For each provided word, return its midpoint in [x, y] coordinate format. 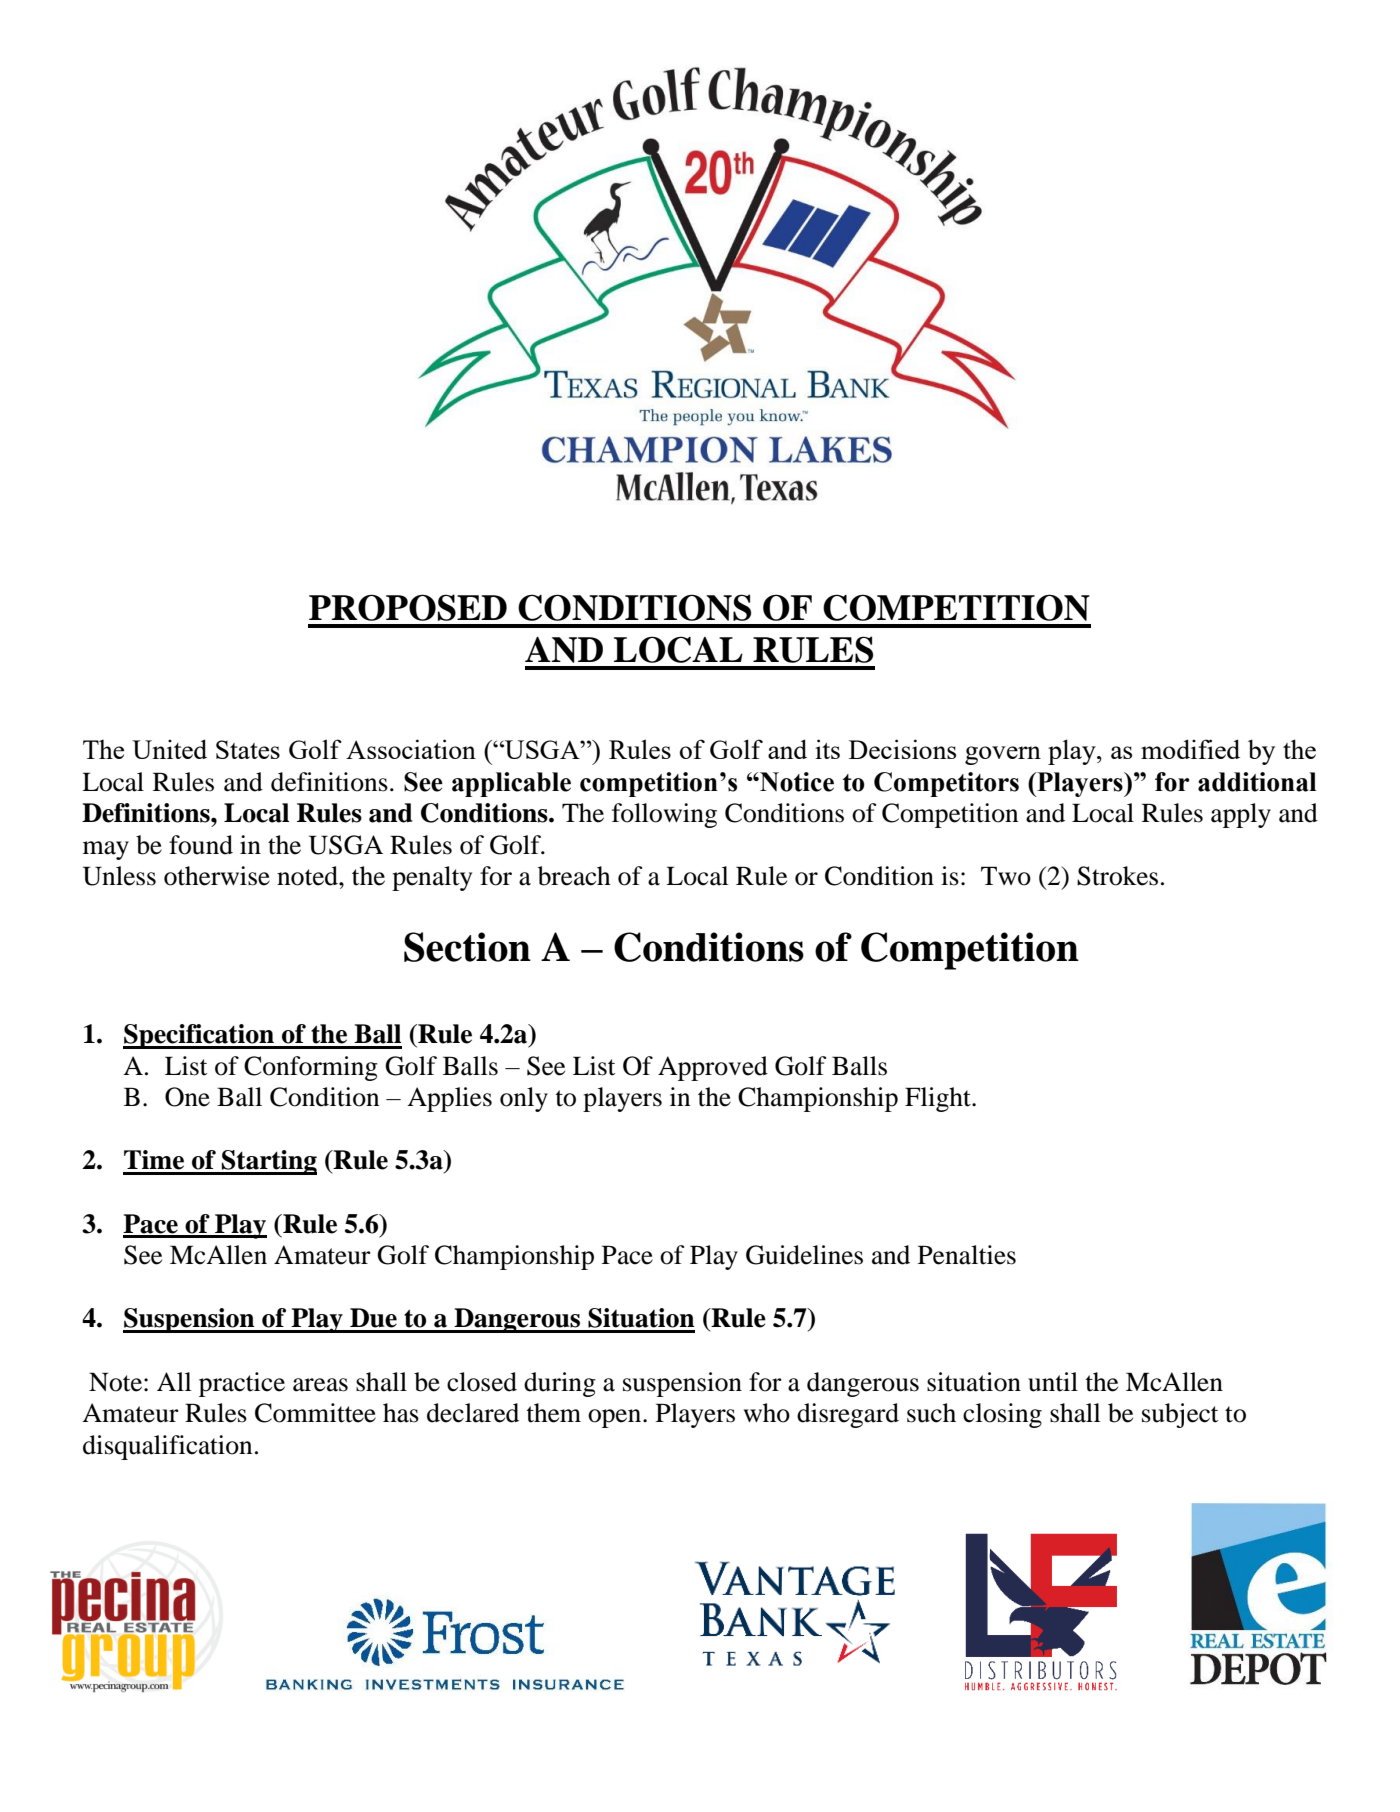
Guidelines [804, 1255]
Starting [268, 1162]
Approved [713, 1068]
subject [1180, 1415]
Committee [315, 1413]
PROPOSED [408, 607]
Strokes [1117, 876]
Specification [199, 1036]
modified [1190, 749]
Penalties [967, 1255]
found [201, 845]
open [616, 1418]
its [827, 749]
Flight [939, 1099]
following [664, 815]
